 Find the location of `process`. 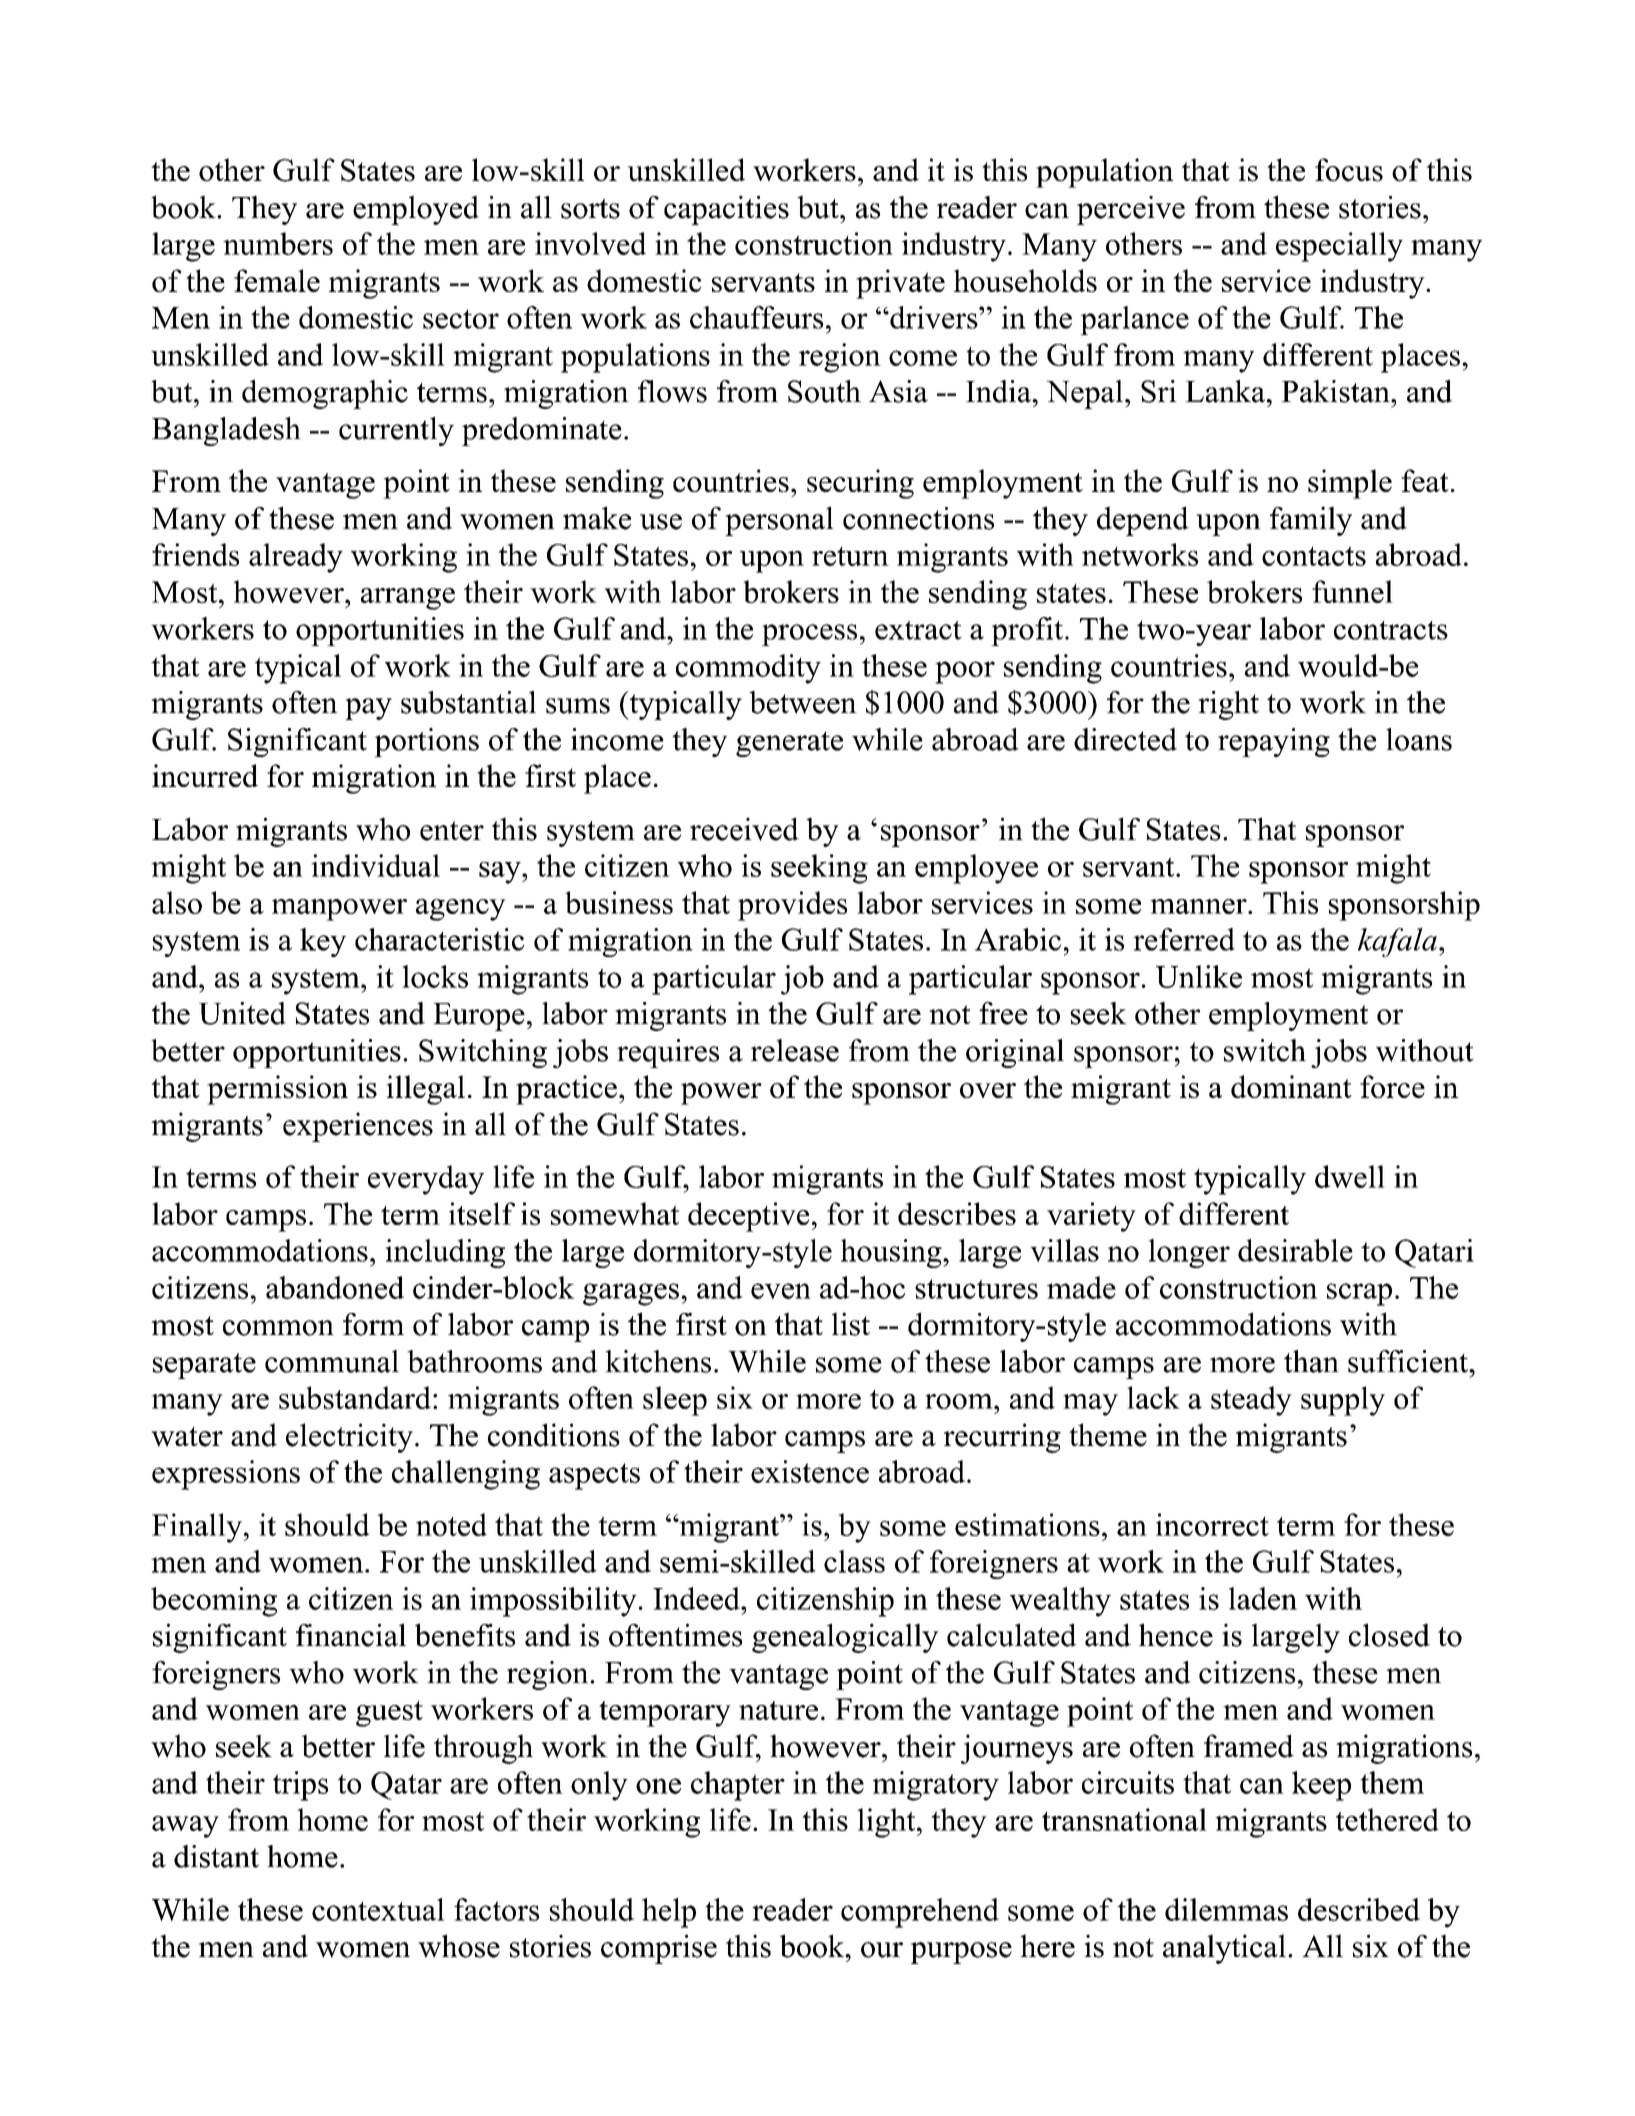

process is located at coordinates (809, 635).
